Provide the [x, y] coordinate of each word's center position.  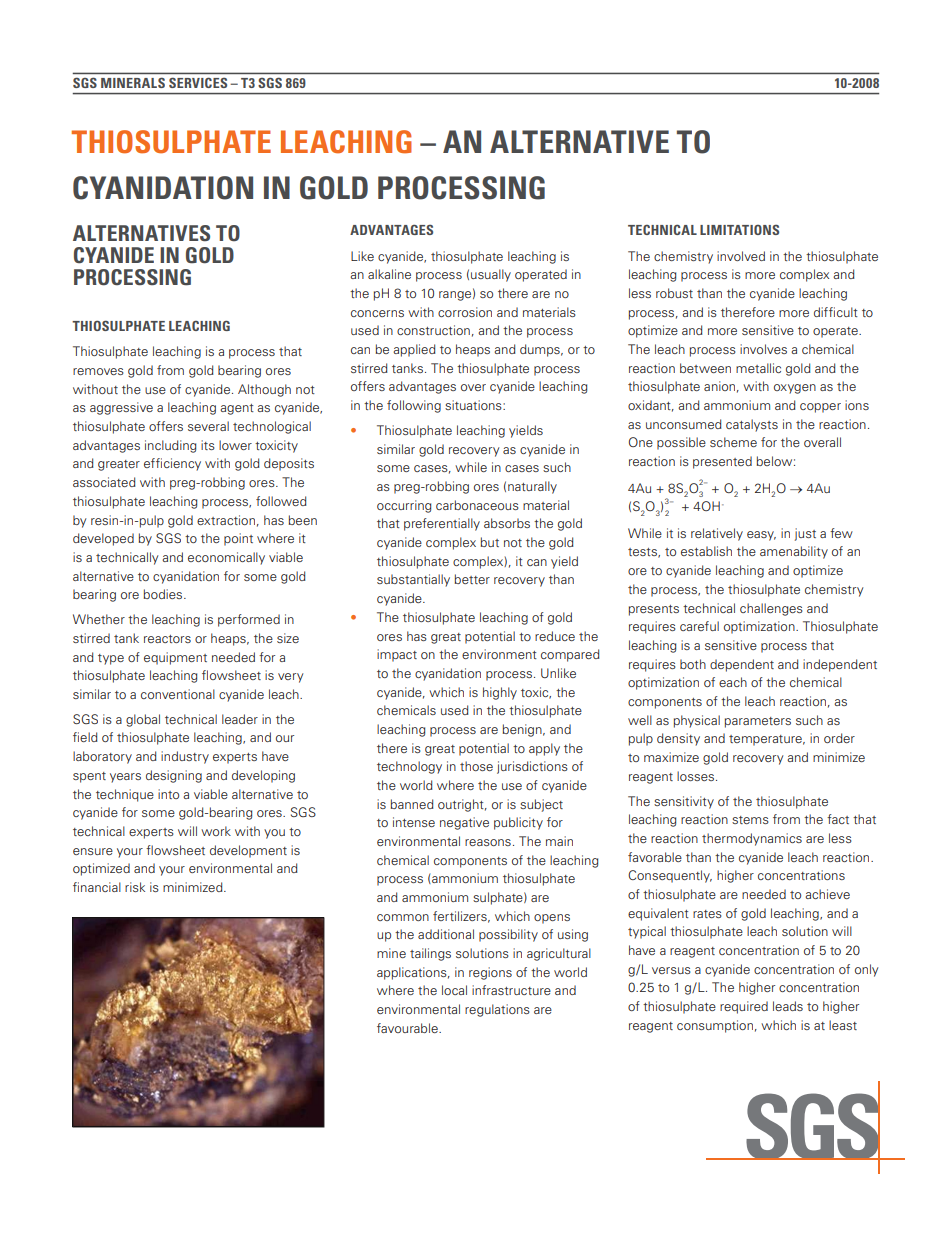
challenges [771, 609]
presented [722, 462]
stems [750, 820]
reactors [167, 639]
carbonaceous [477, 505]
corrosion [465, 312]
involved [741, 256]
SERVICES [198, 83]
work [216, 831]
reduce [555, 636]
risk [135, 887]
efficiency [172, 464]
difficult [836, 312]
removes [98, 371]
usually [491, 275]
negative [464, 823]
